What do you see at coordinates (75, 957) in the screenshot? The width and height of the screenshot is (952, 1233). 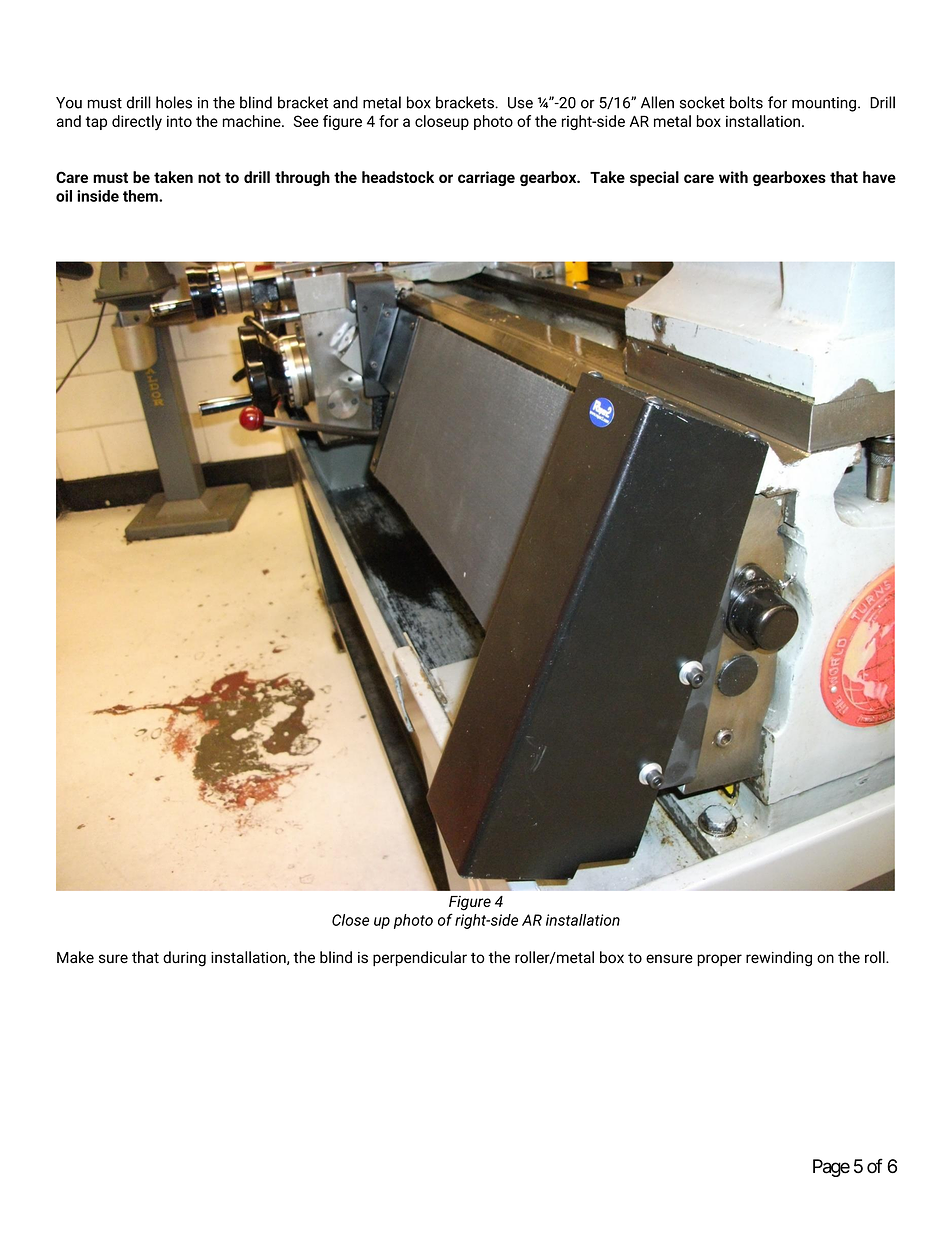 I see `Make` at bounding box center [75, 957].
